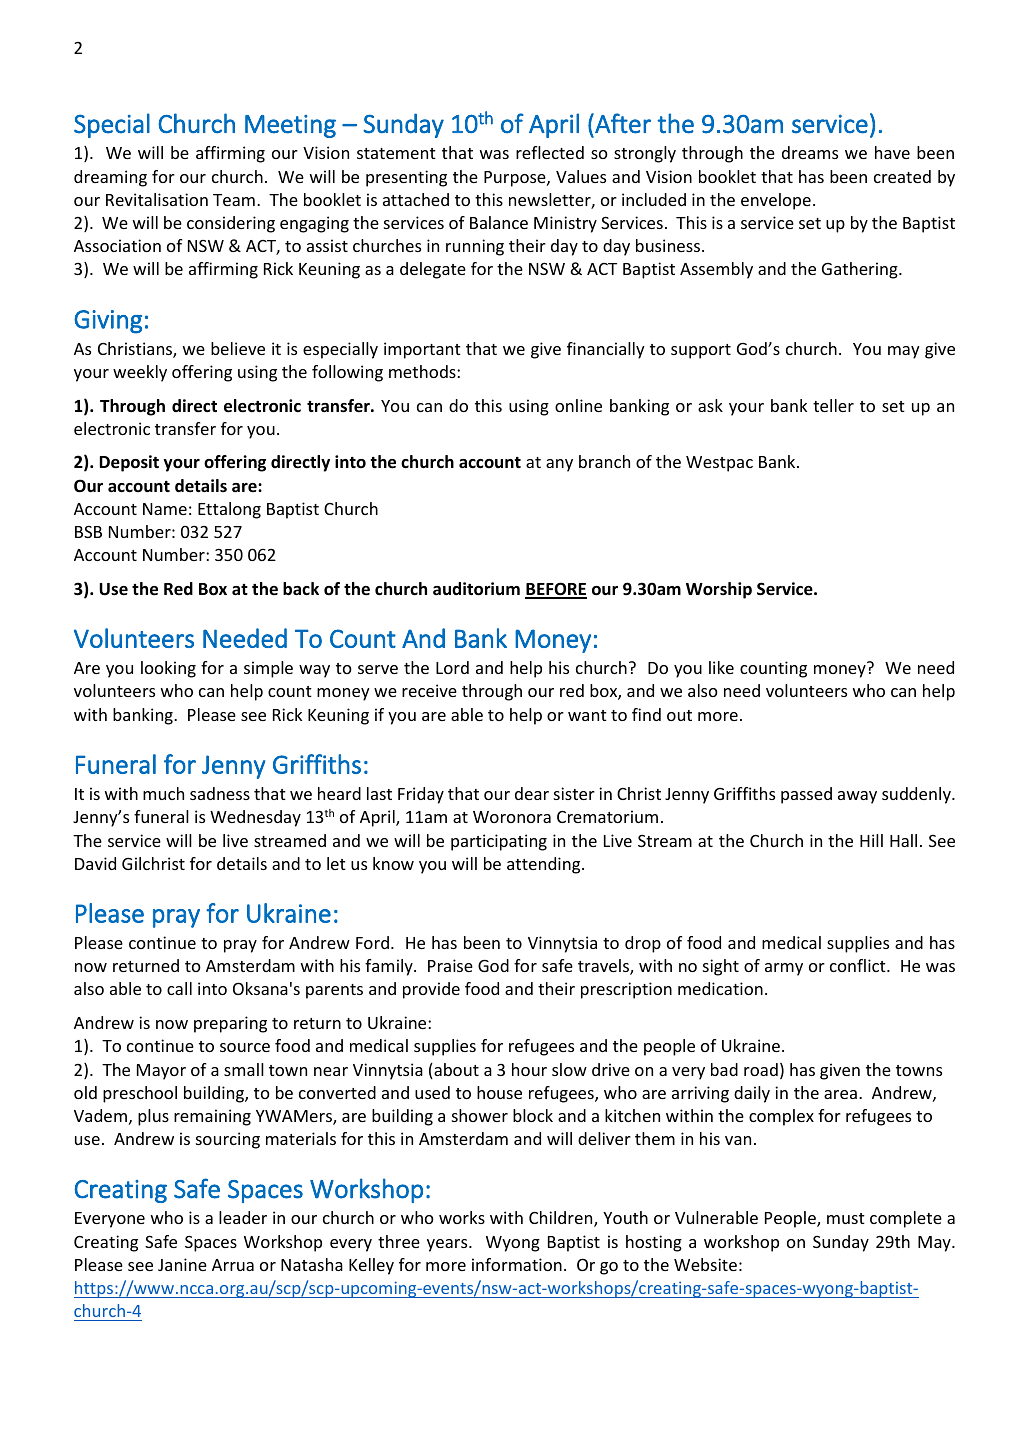 The height and width of the screenshot is (1455, 1029). Describe the element at coordinates (517, 1264) in the screenshot. I see `information` at that location.
